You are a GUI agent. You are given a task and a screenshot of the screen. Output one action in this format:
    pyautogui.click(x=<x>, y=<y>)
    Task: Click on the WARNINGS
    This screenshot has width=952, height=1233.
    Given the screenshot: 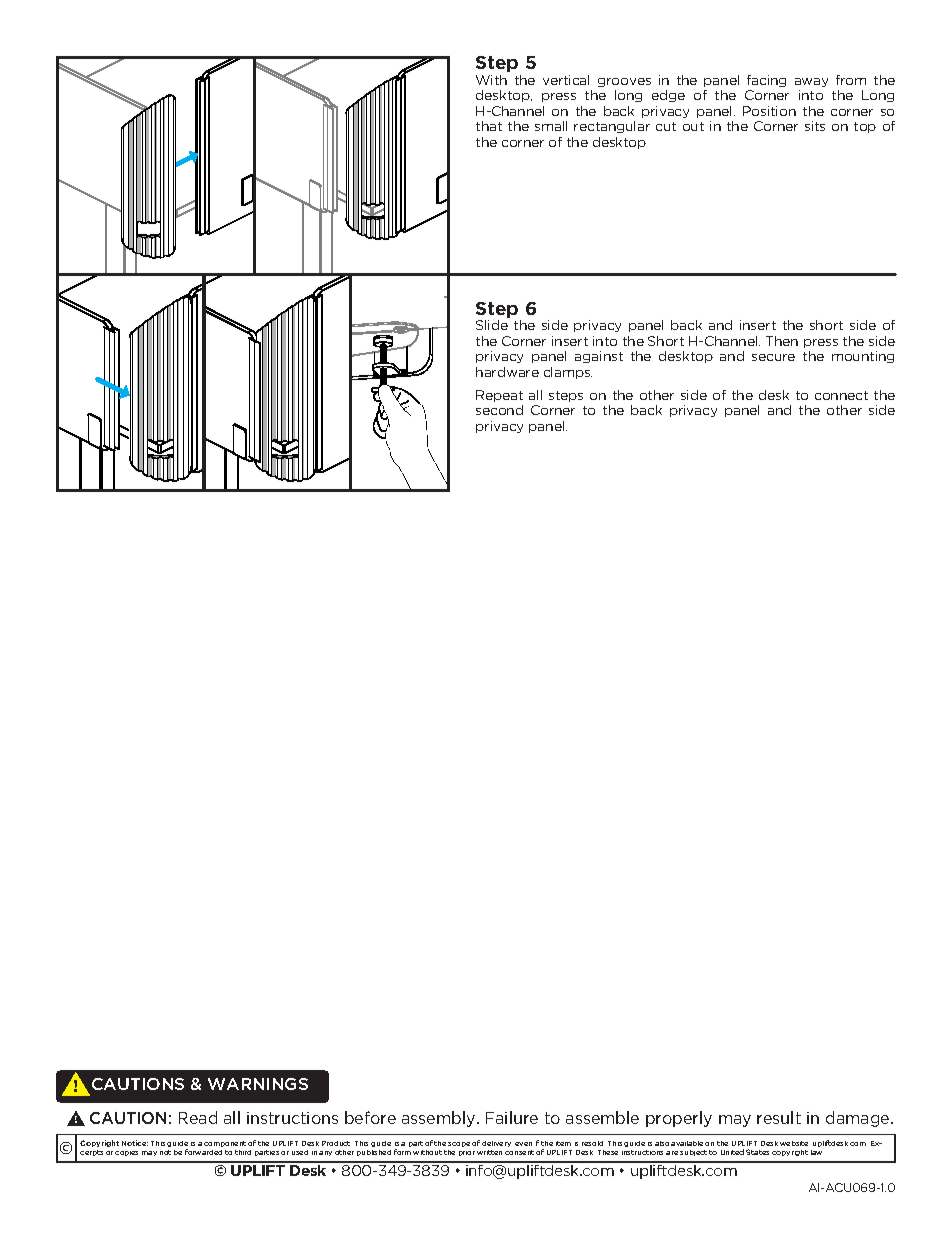 What is the action you would take?
    pyautogui.click(x=258, y=1084)
